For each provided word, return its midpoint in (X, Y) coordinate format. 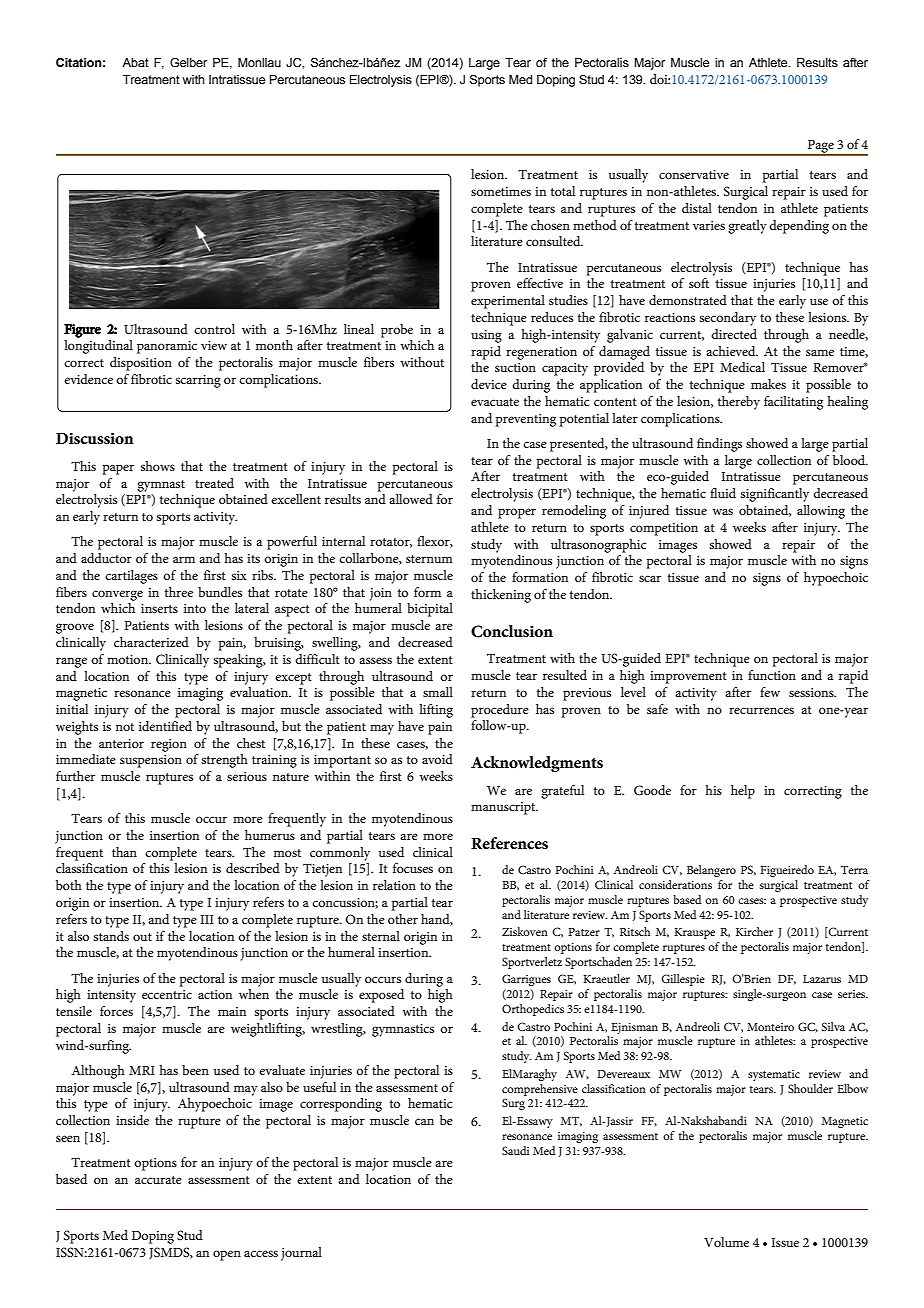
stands (111, 936)
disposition (141, 364)
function (772, 675)
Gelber (188, 62)
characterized (151, 642)
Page (821, 147)
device (489, 384)
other (403, 919)
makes (768, 384)
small (438, 692)
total (563, 191)
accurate (158, 1180)
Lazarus (822, 979)
